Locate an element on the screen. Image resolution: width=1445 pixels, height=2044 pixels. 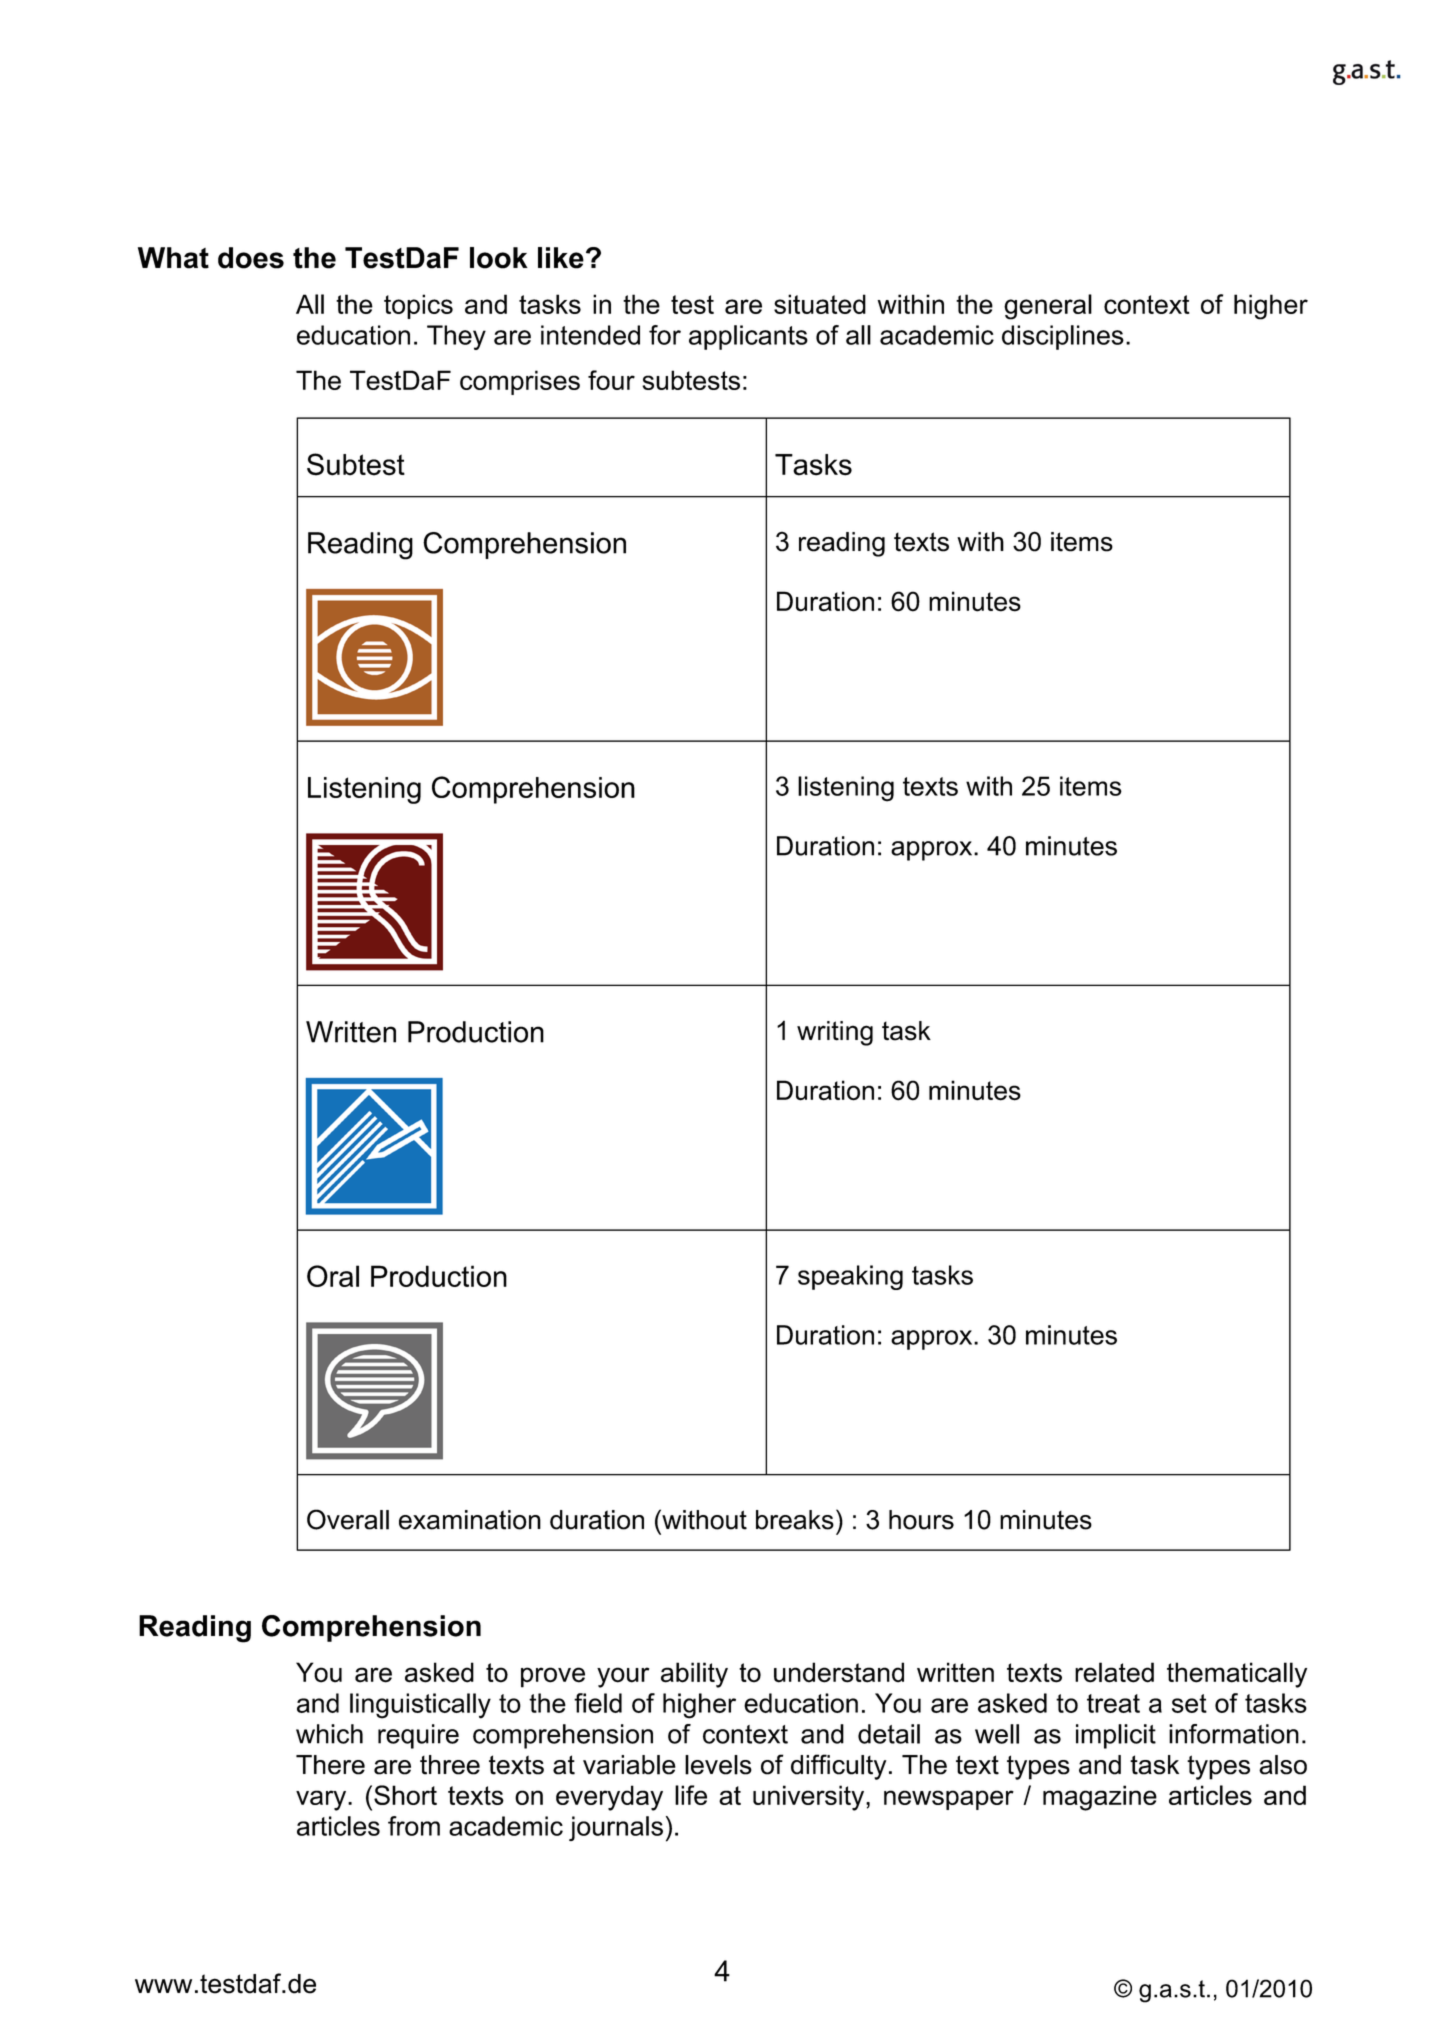
levels is located at coordinates (718, 1765).
